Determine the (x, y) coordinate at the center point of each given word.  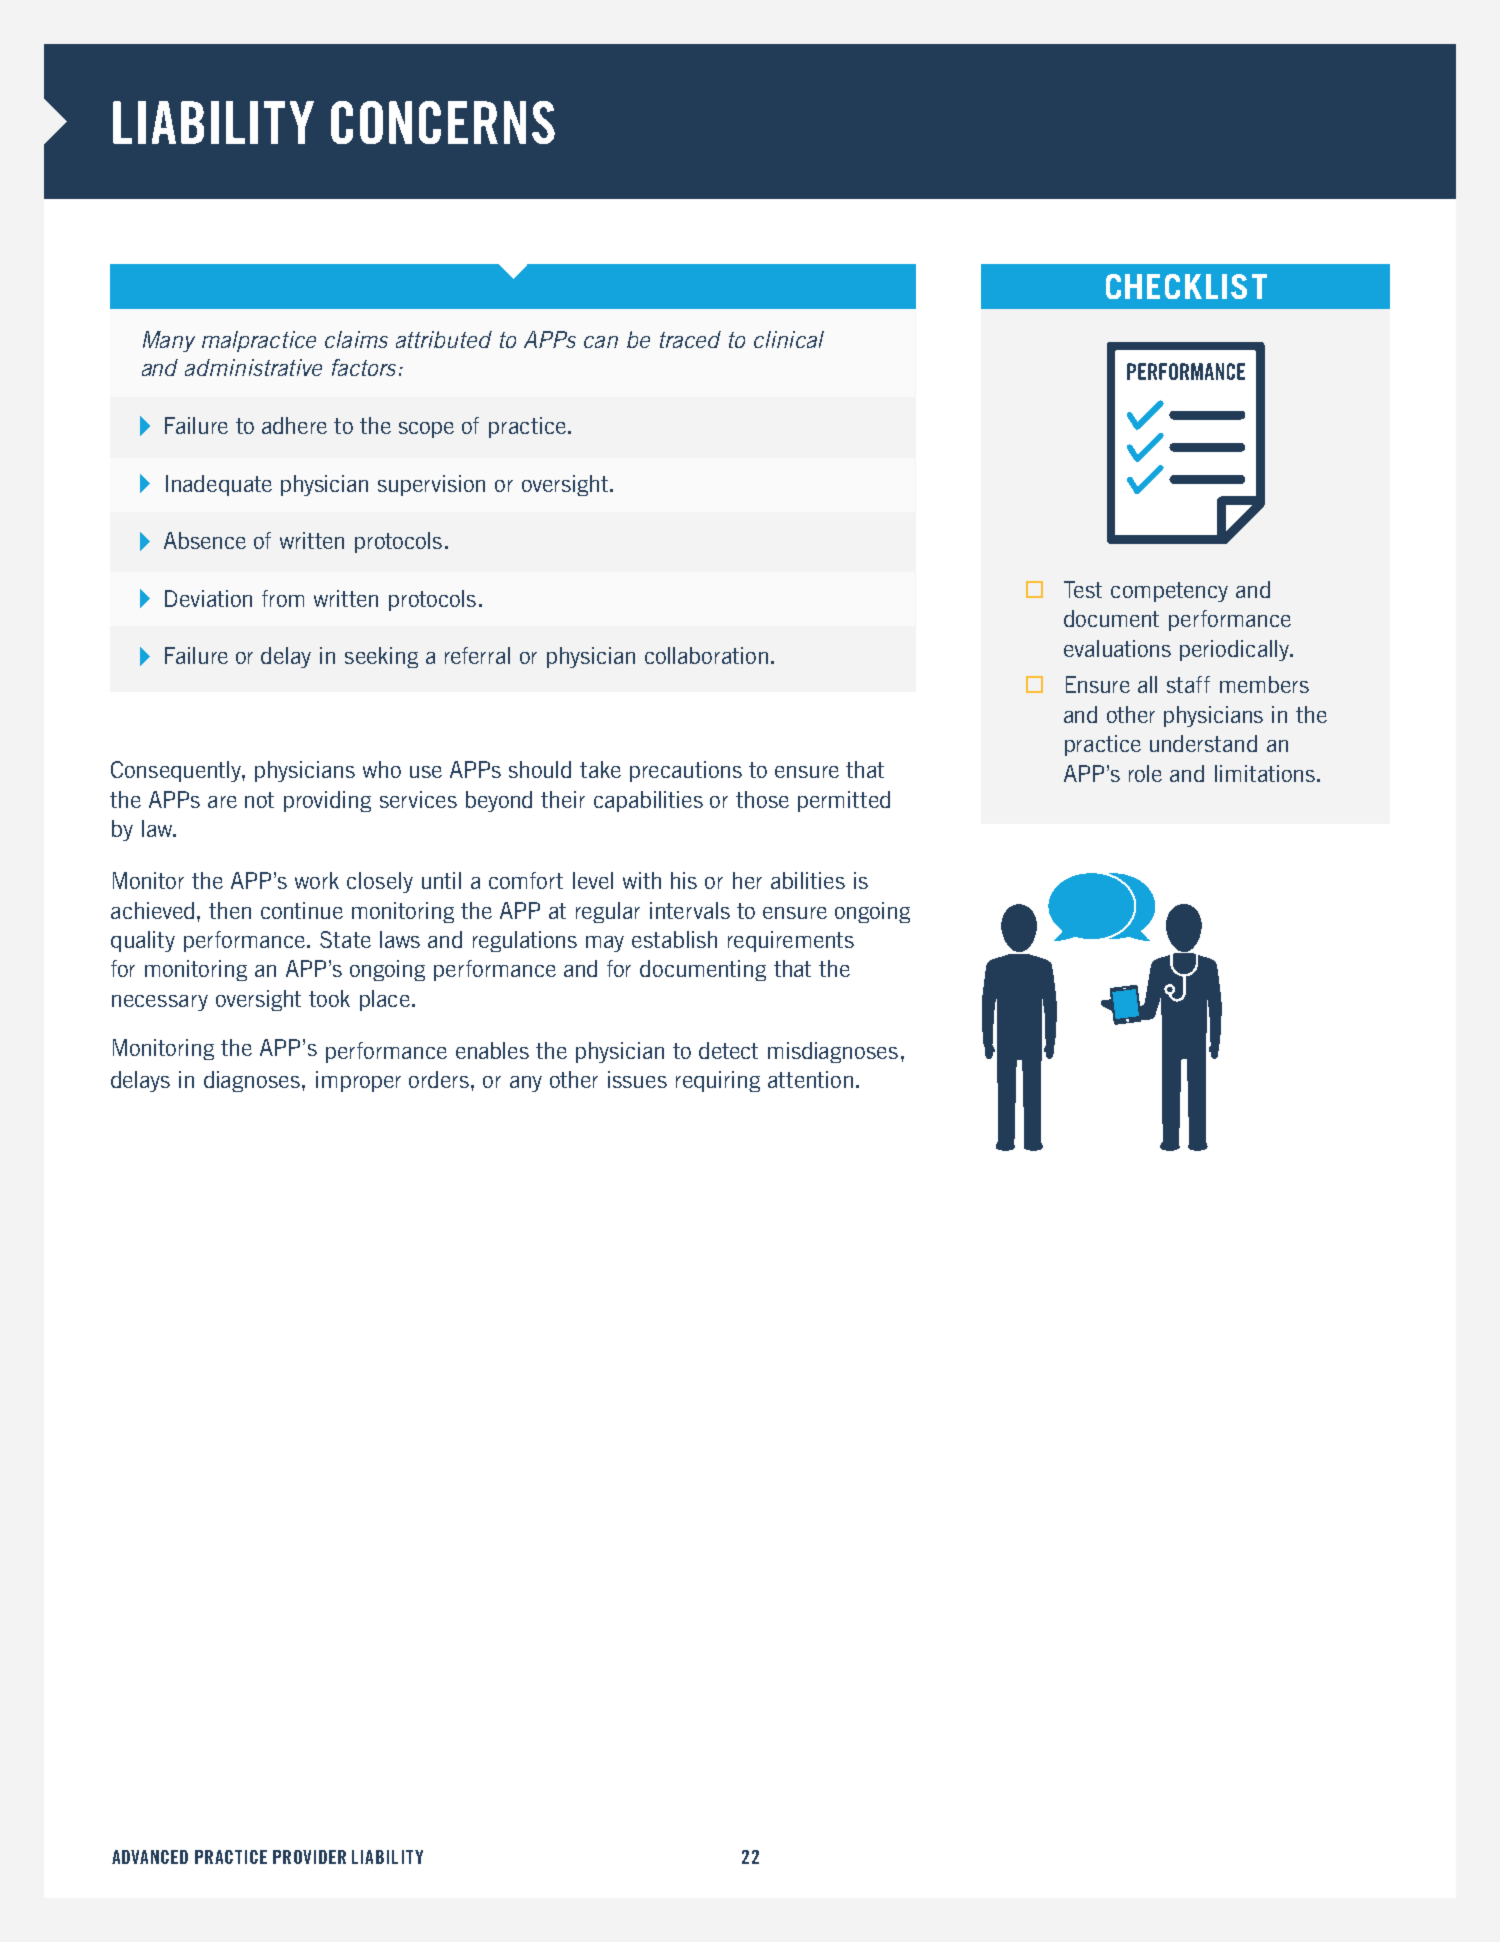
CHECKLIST (1186, 286)
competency (1169, 592)
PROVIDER (309, 1857)
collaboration (706, 655)
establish (674, 939)
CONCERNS (443, 122)
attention (810, 1079)
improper (358, 1081)
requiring (718, 1081)
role (1145, 773)
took (329, 998)
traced (690, 339)
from (283, 598)
